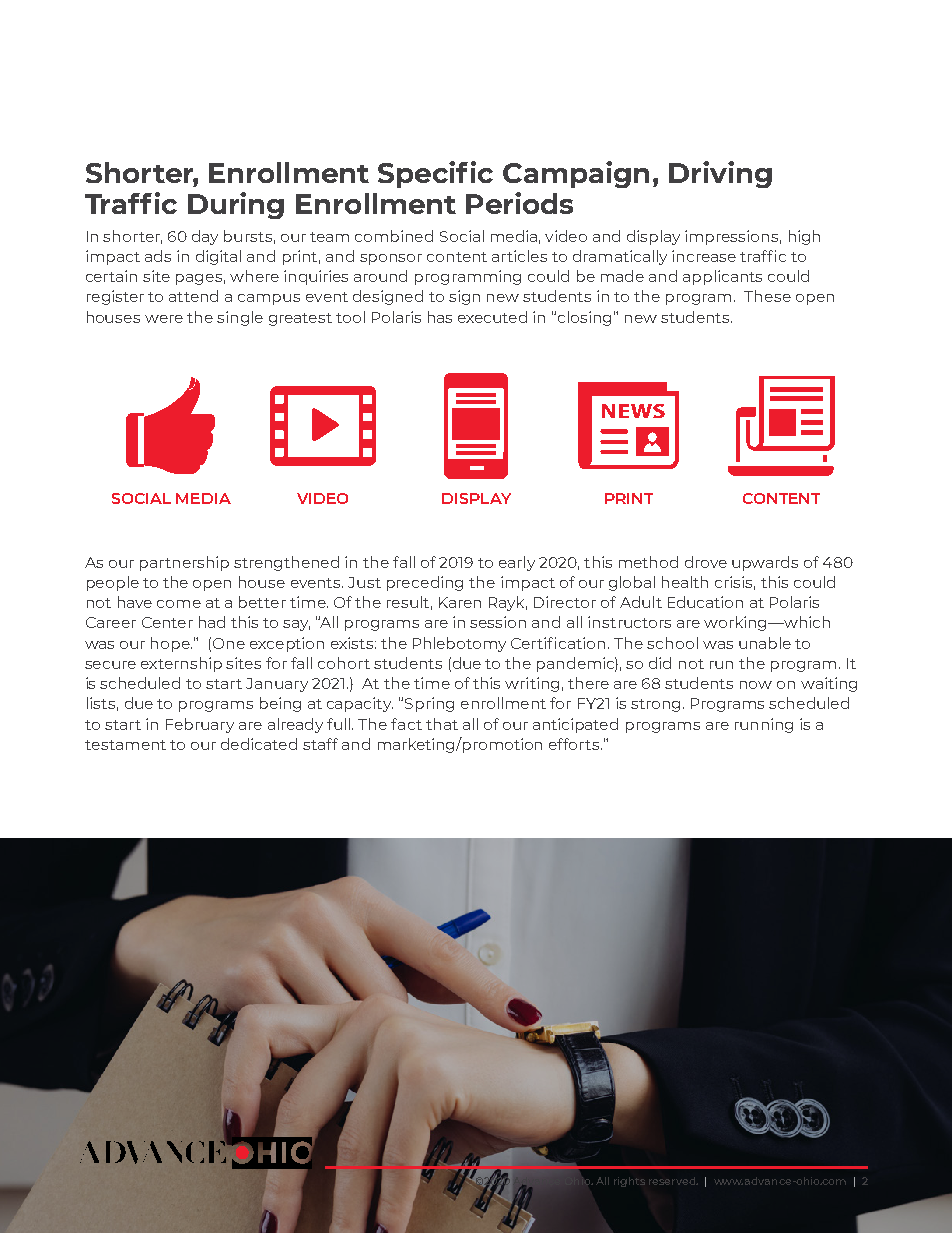 This page has height=1233, width=952. Describe the element at coordinates (171, 644) in the page. I see `hope` at that location.
